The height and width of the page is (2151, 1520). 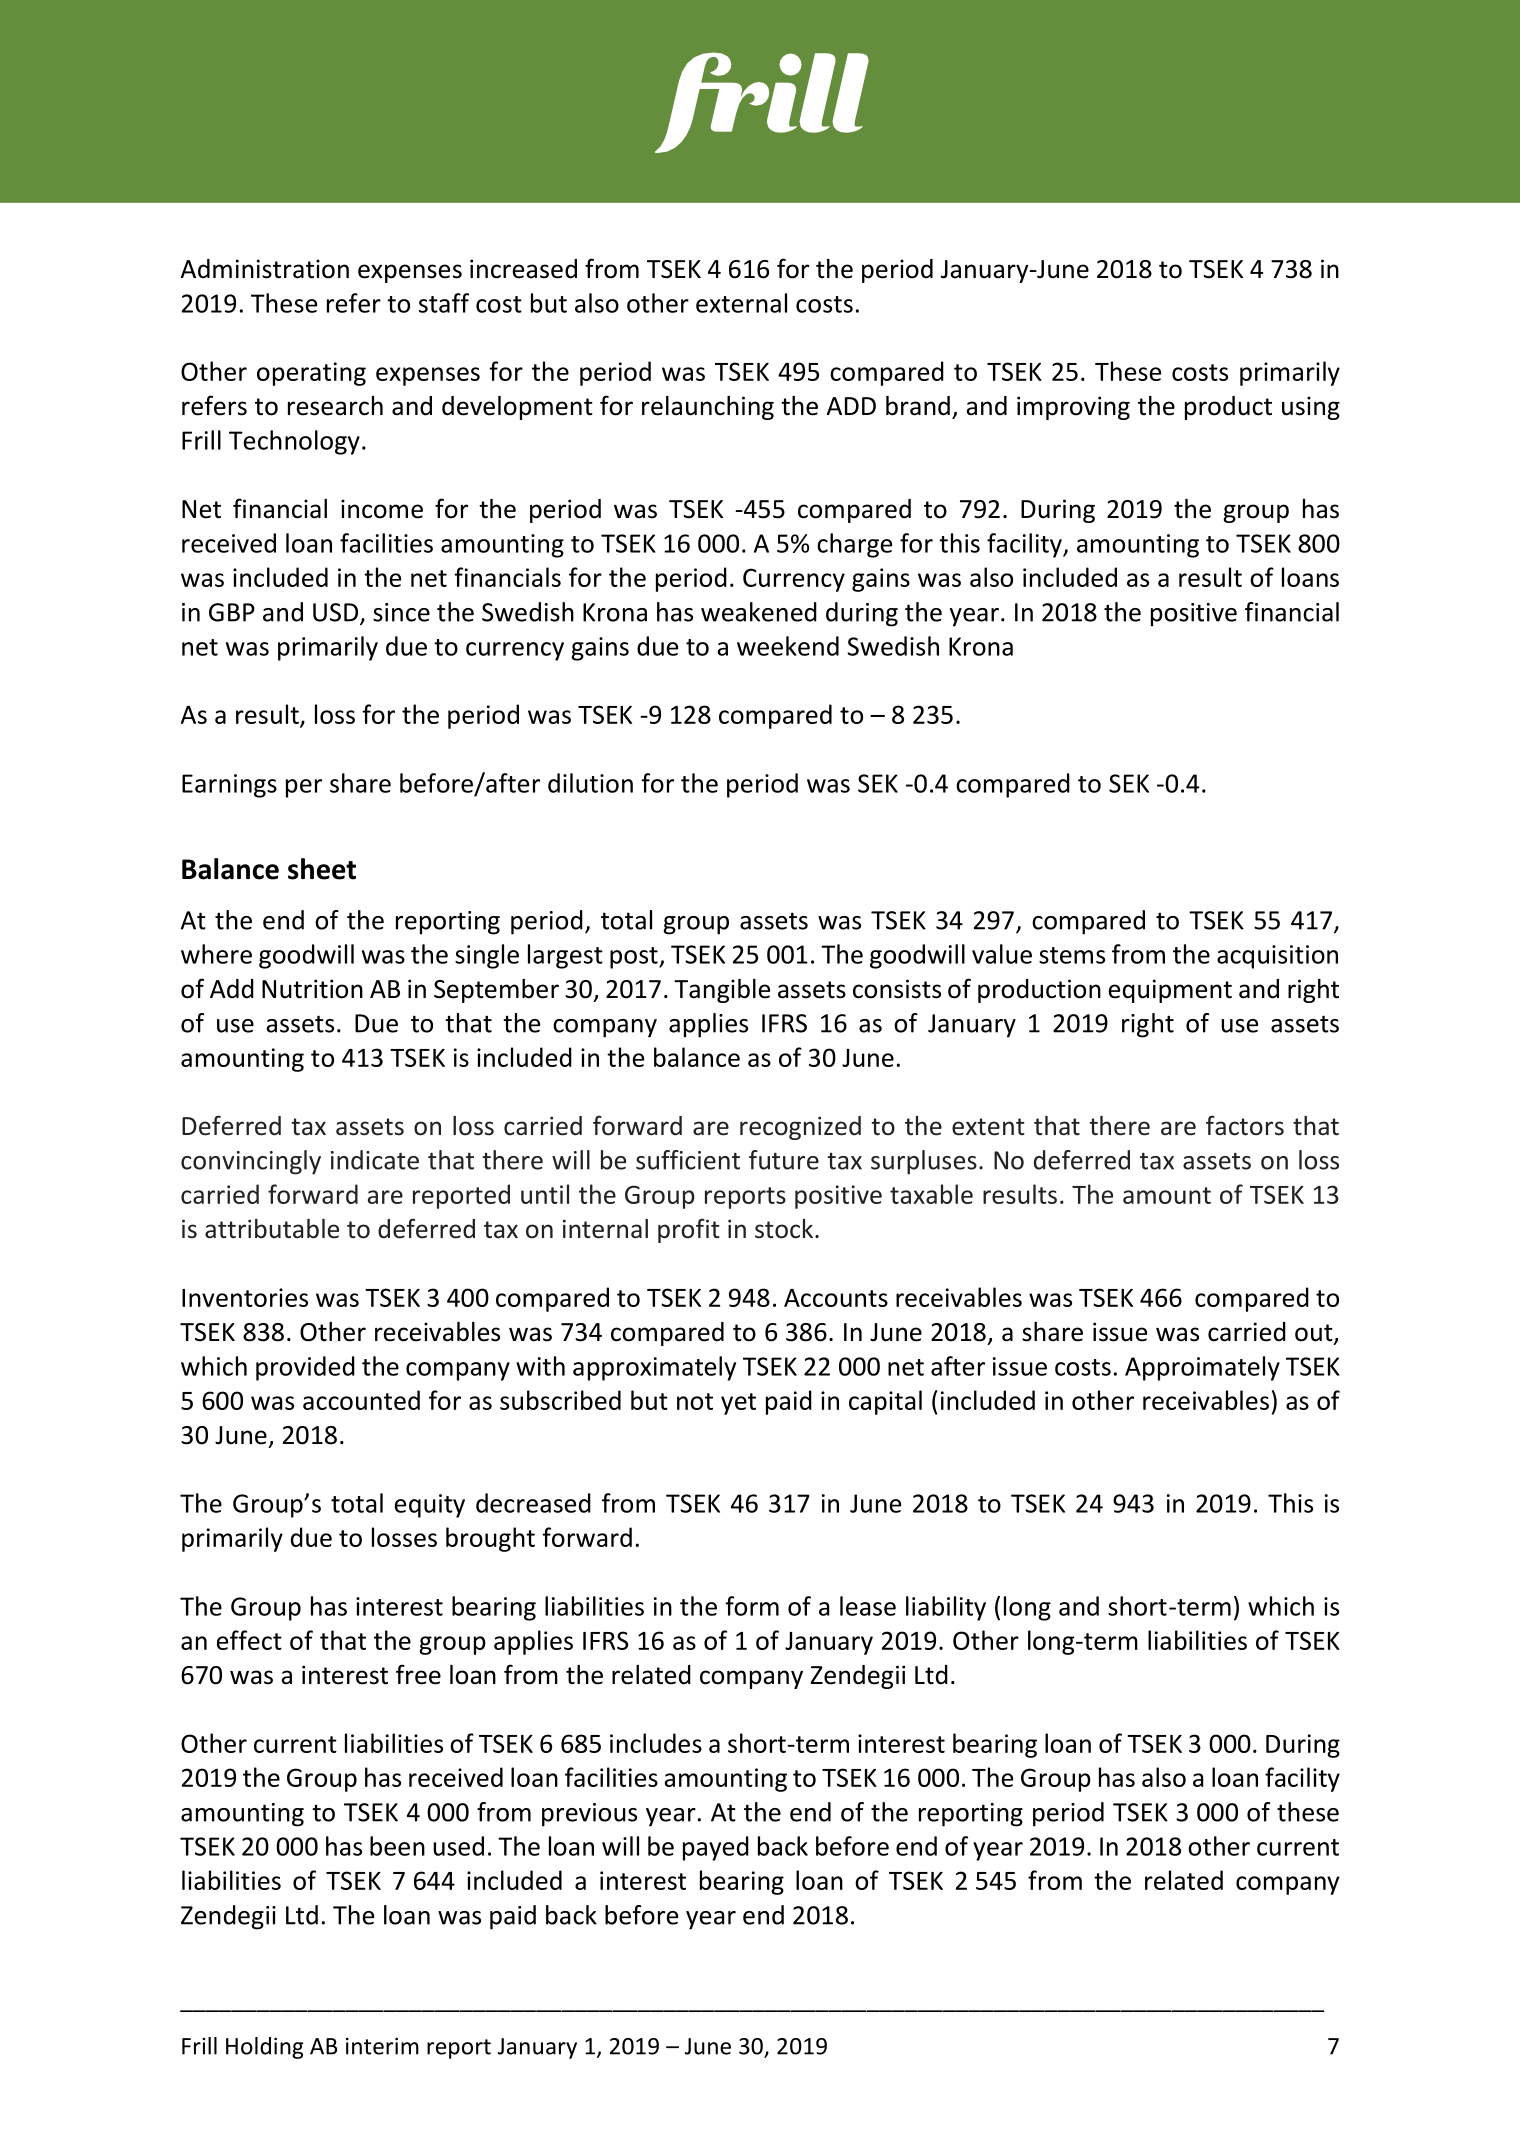 I want to click on interim, so click(x=382, y=2046).
